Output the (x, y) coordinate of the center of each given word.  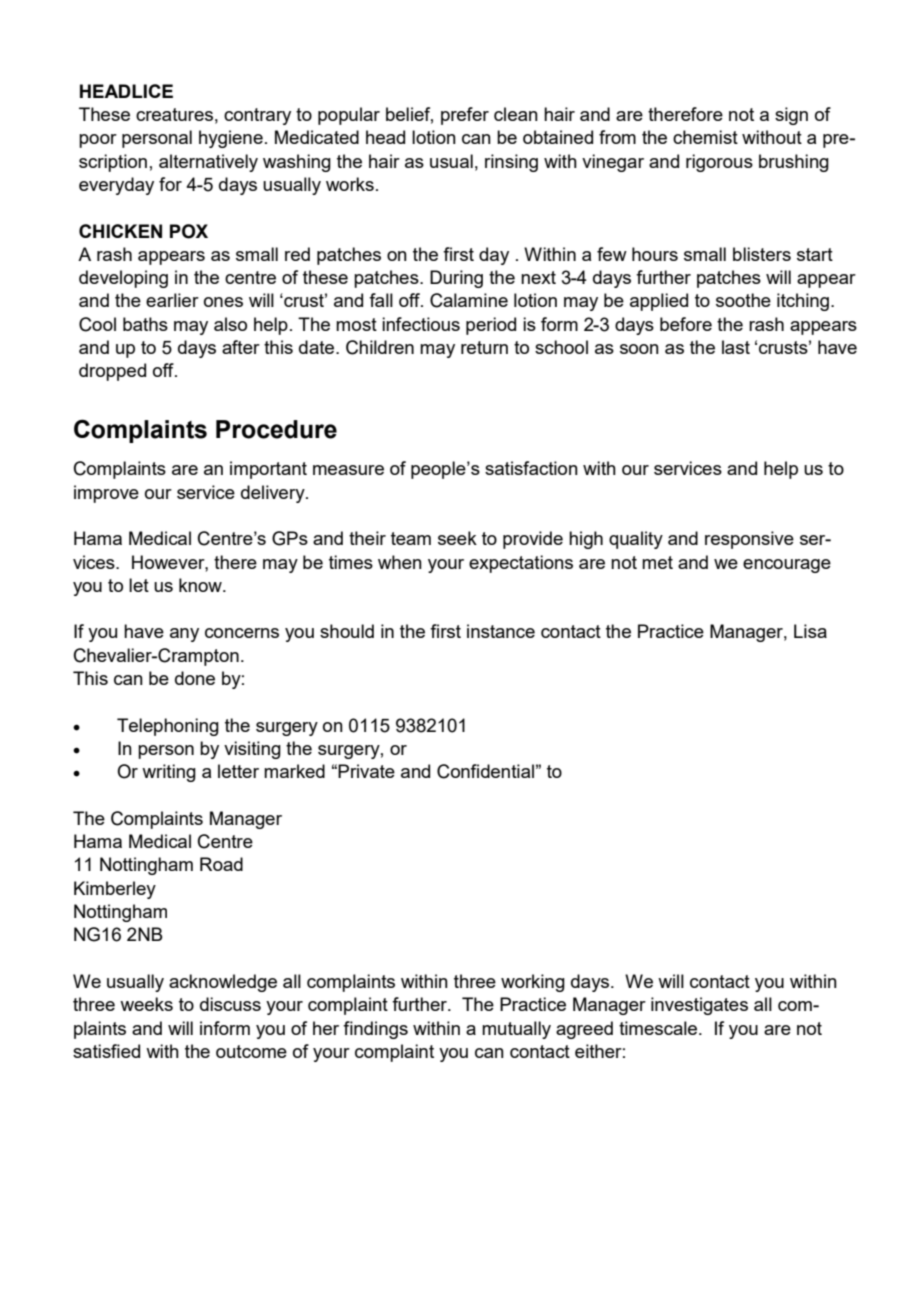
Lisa (810, 631)
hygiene (231, 139)
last (736, 347)
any (184, 635)
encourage (787, 566)
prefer (465, 116)
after (241, 347)
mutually (516, 1030)
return (484, 347)
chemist (705, 137)
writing (169, 773)
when (400, 562)
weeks (146, 1004)
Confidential (485, 771)
